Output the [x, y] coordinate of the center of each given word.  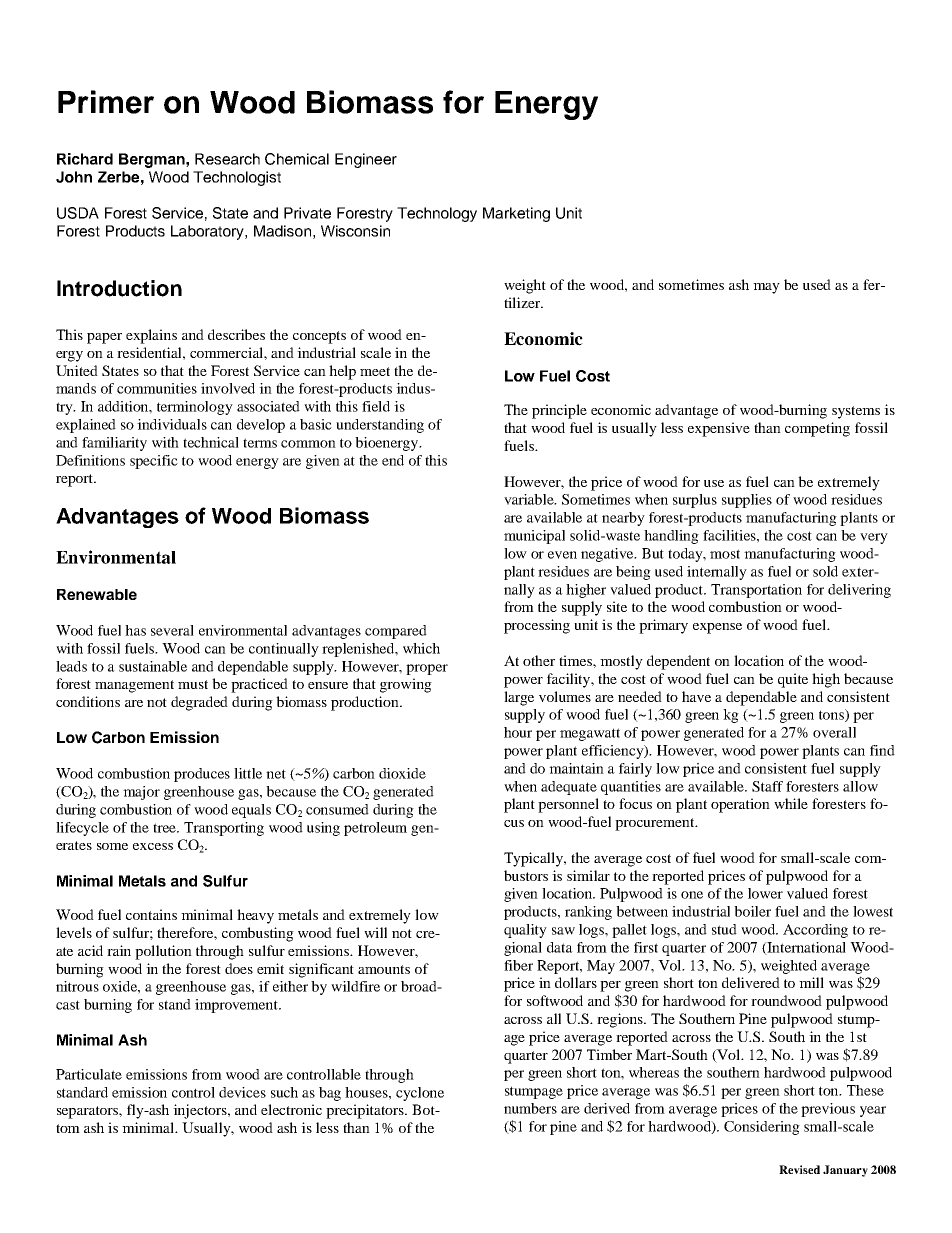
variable [530, 499]
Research [227, 159]
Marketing [516, 214]
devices [242, 1092]
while [791, 803]
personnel [568, 805]
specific [154, 462]
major [141, 793]
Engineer [366, 160]
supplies [747, 501]
